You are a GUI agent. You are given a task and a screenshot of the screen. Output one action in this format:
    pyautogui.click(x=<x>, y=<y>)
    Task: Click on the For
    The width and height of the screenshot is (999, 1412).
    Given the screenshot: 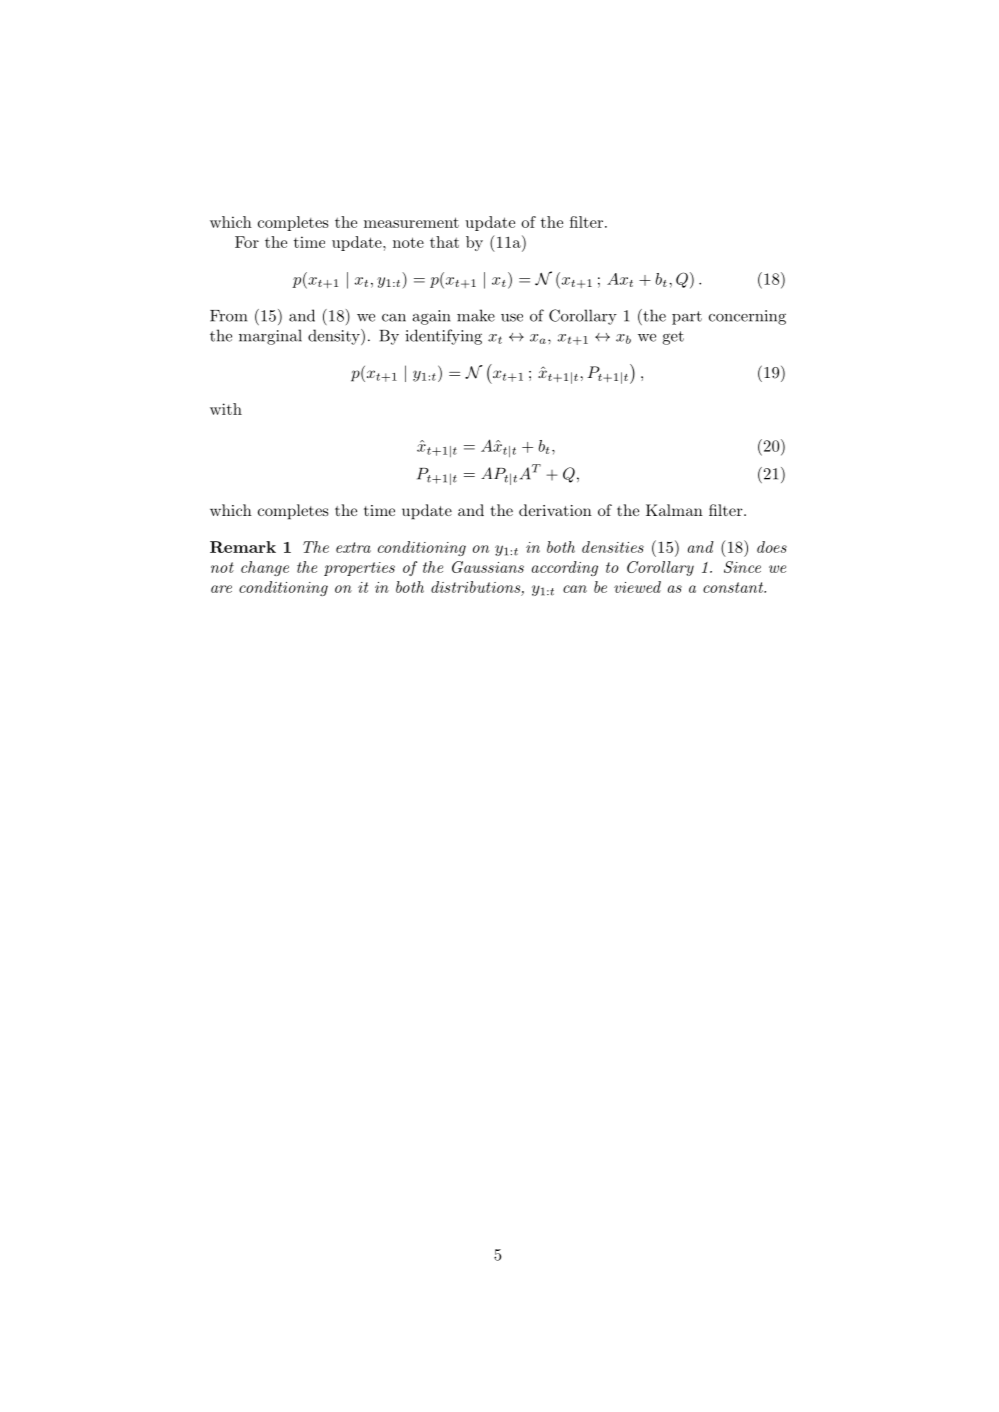 What is the action you would take?
    pyautogui.click(x=247, y=242)
